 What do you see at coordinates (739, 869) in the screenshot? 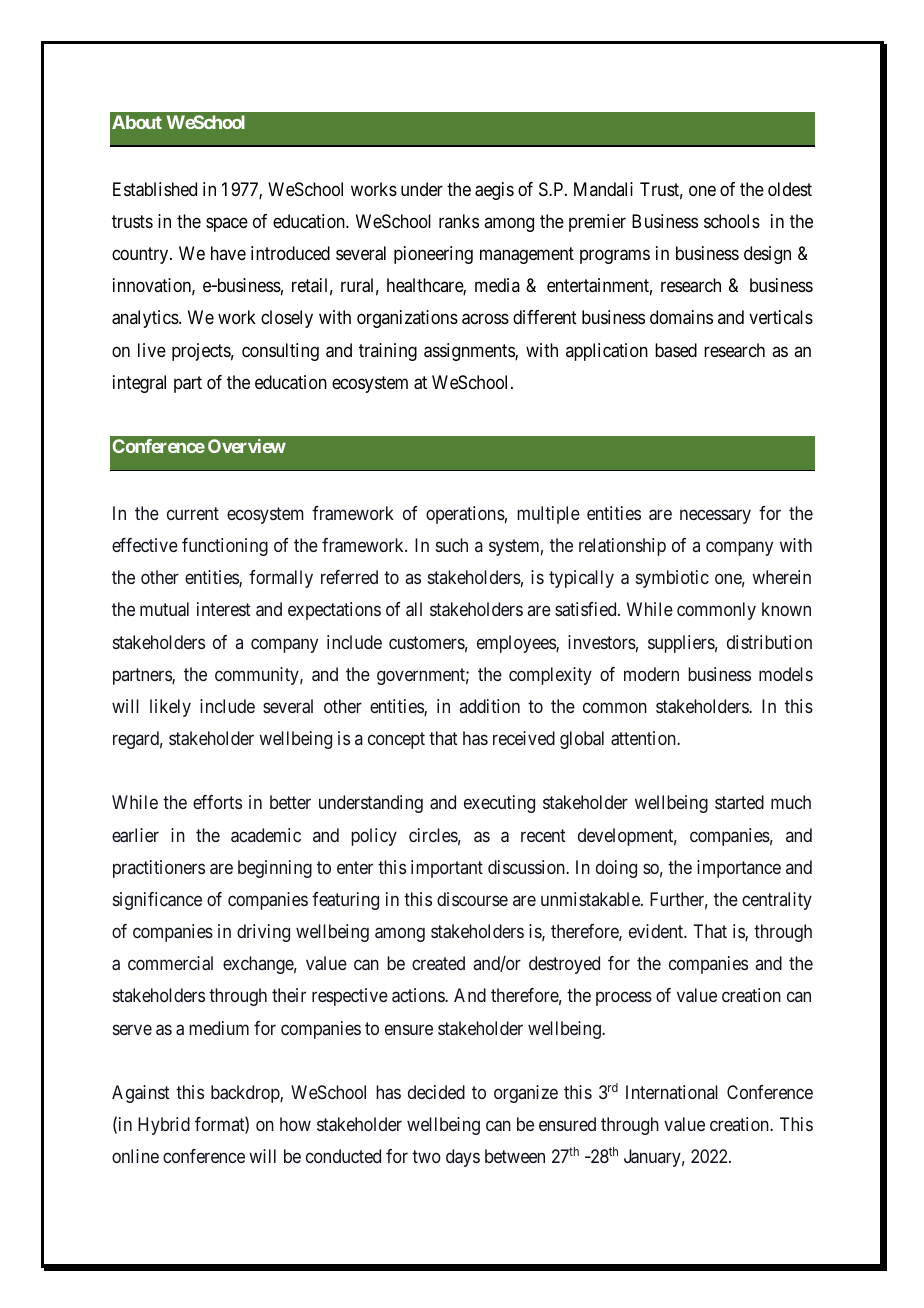
I see `importance` at bounding box center [739, 869].
